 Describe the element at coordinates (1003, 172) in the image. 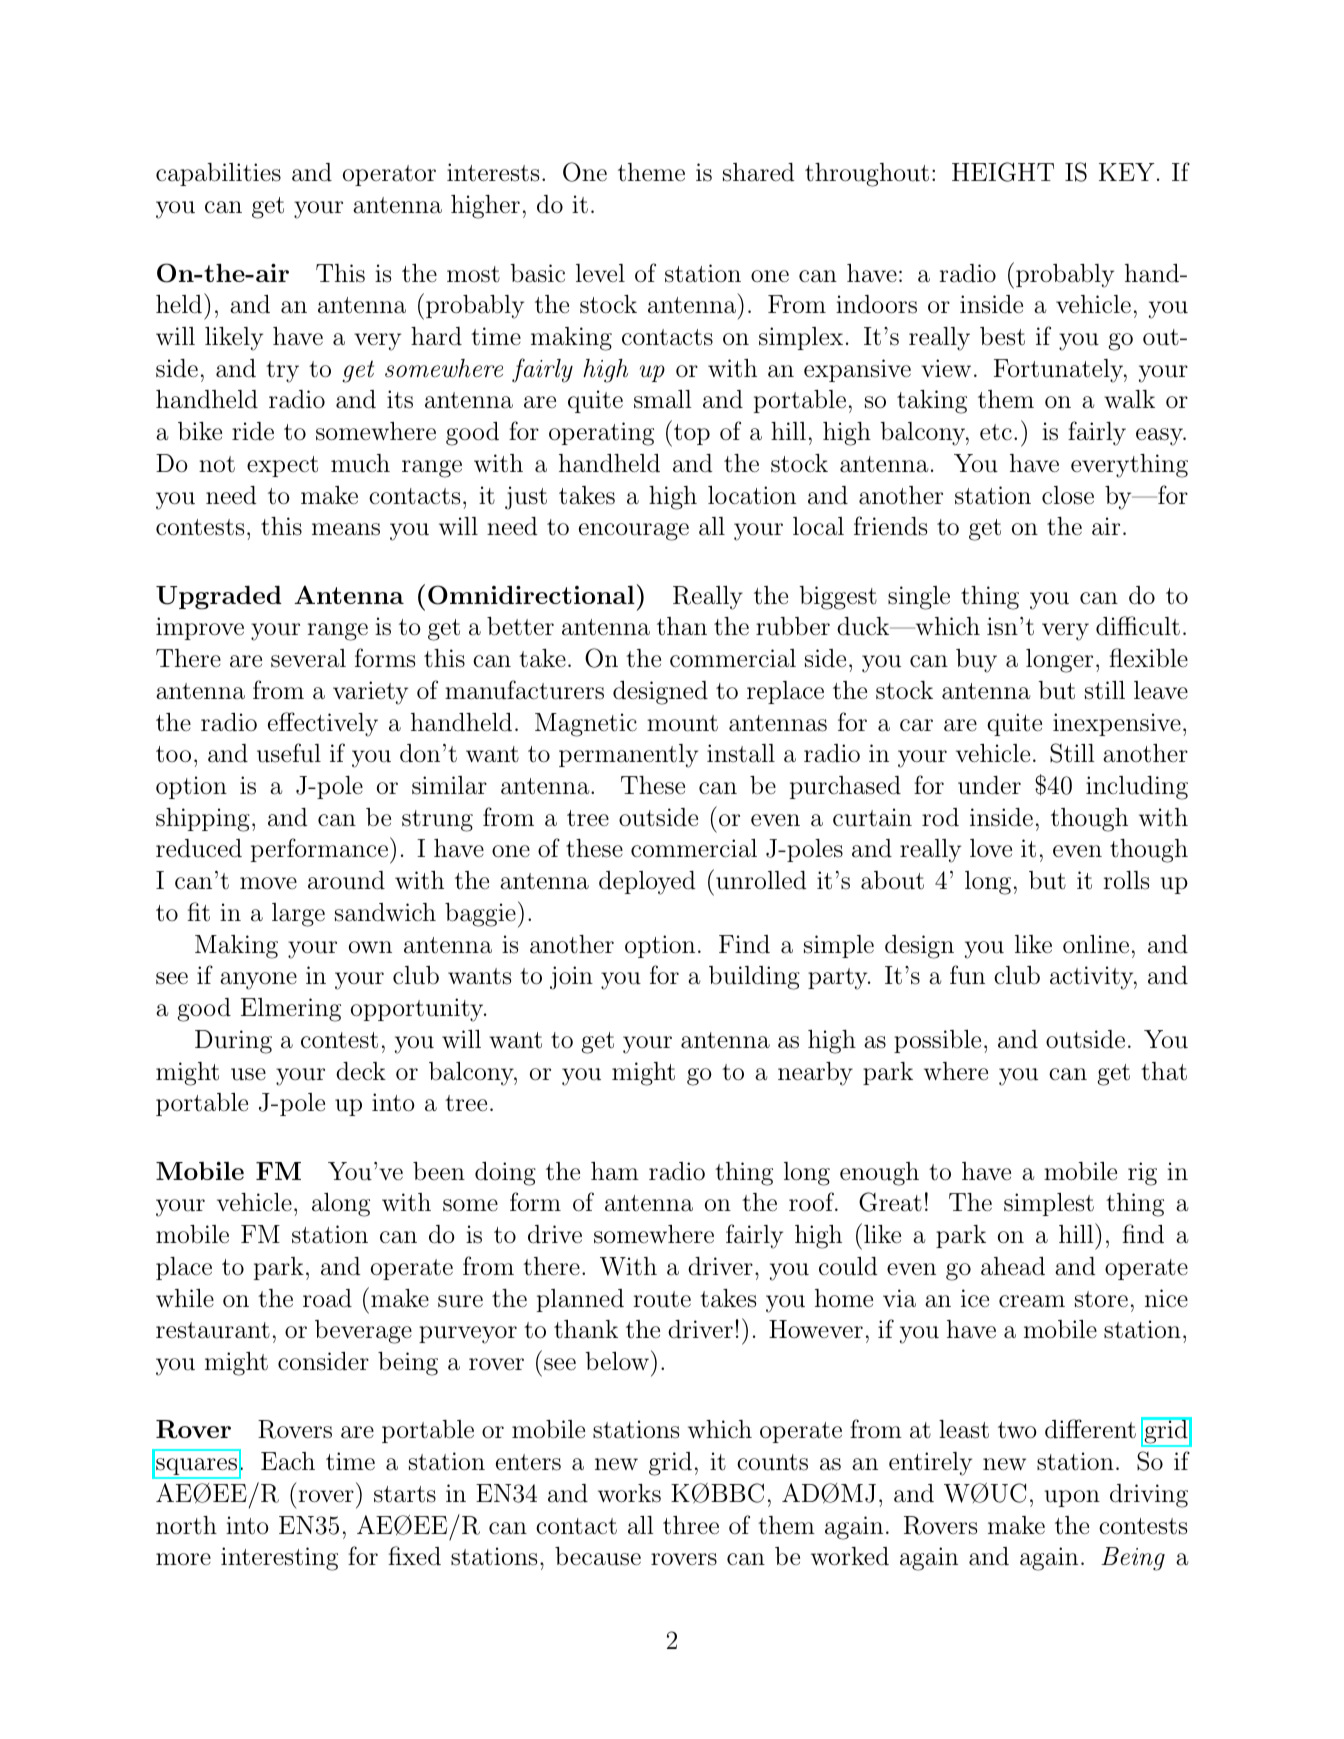

I see `HEIGHT` at that location.
